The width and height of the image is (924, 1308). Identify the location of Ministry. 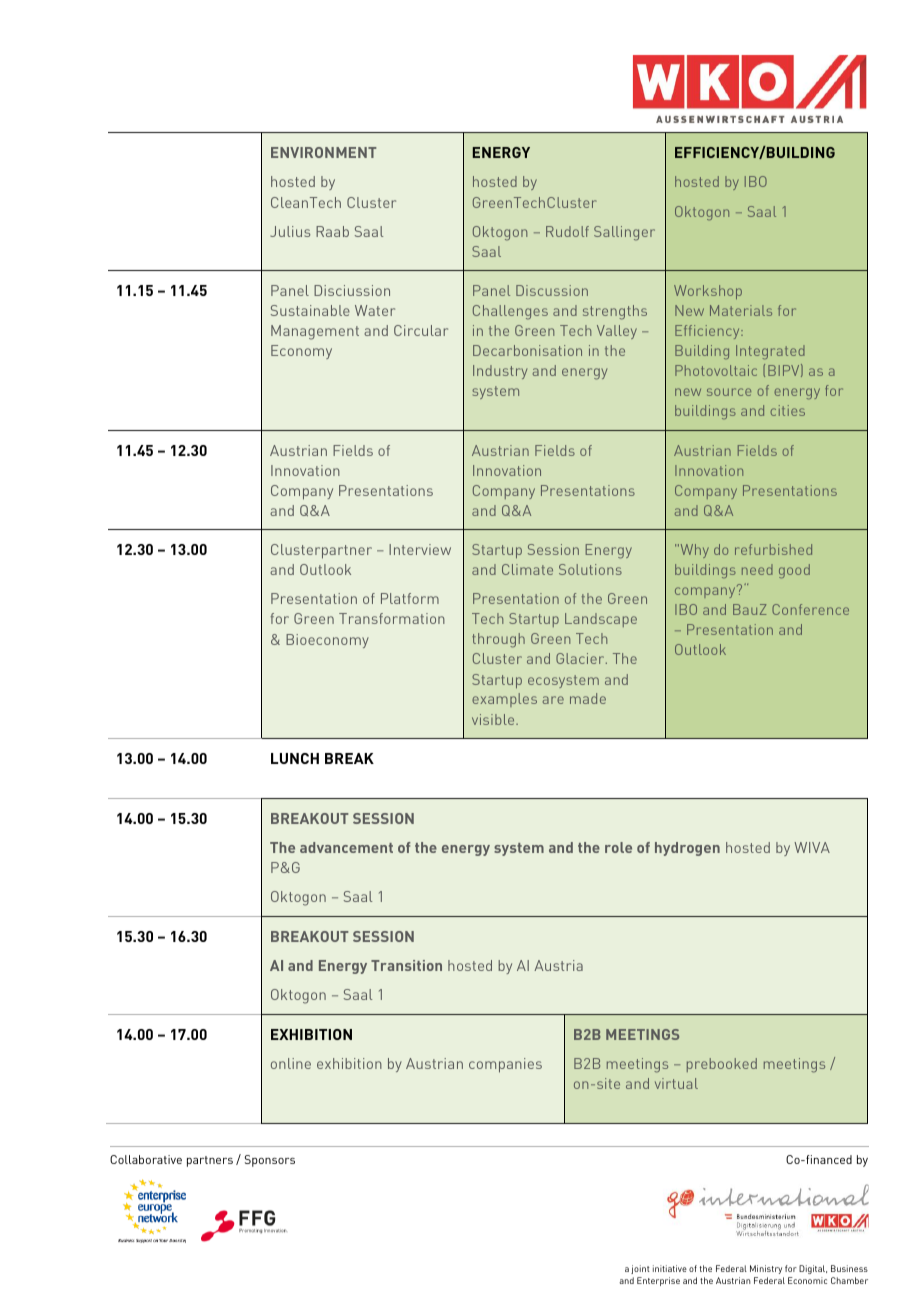
(766, 1269).
